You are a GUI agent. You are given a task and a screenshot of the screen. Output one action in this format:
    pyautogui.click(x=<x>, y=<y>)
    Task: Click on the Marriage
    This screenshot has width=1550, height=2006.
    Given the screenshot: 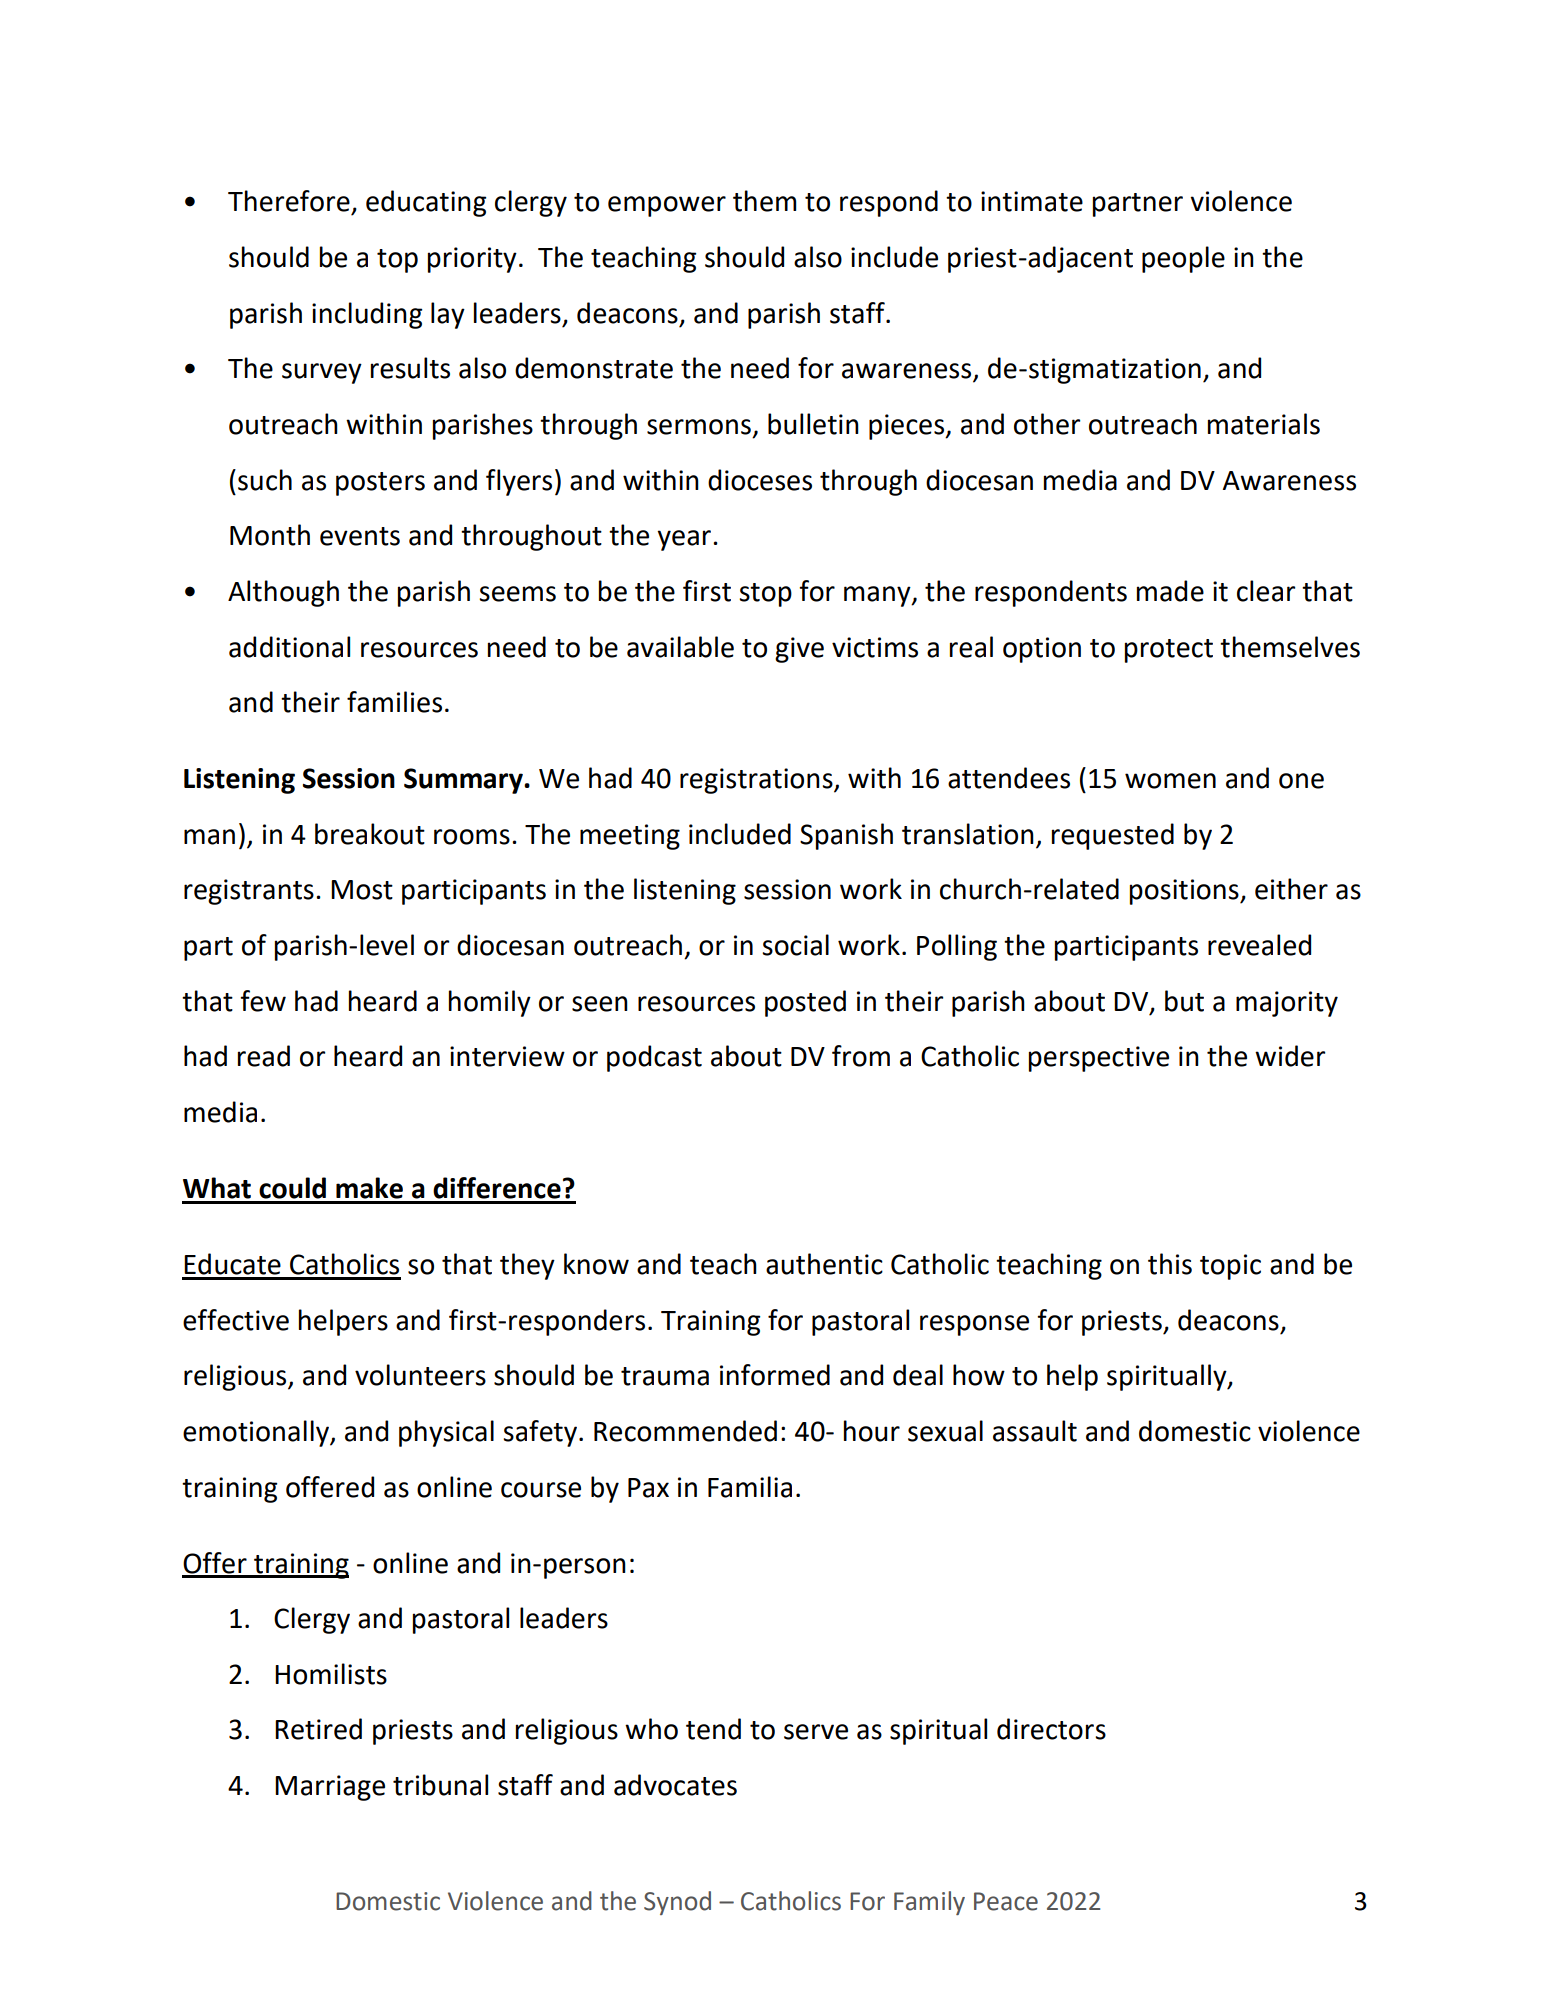 What is the action you would take?
    pyautogui.click(x=330, y=1788)
